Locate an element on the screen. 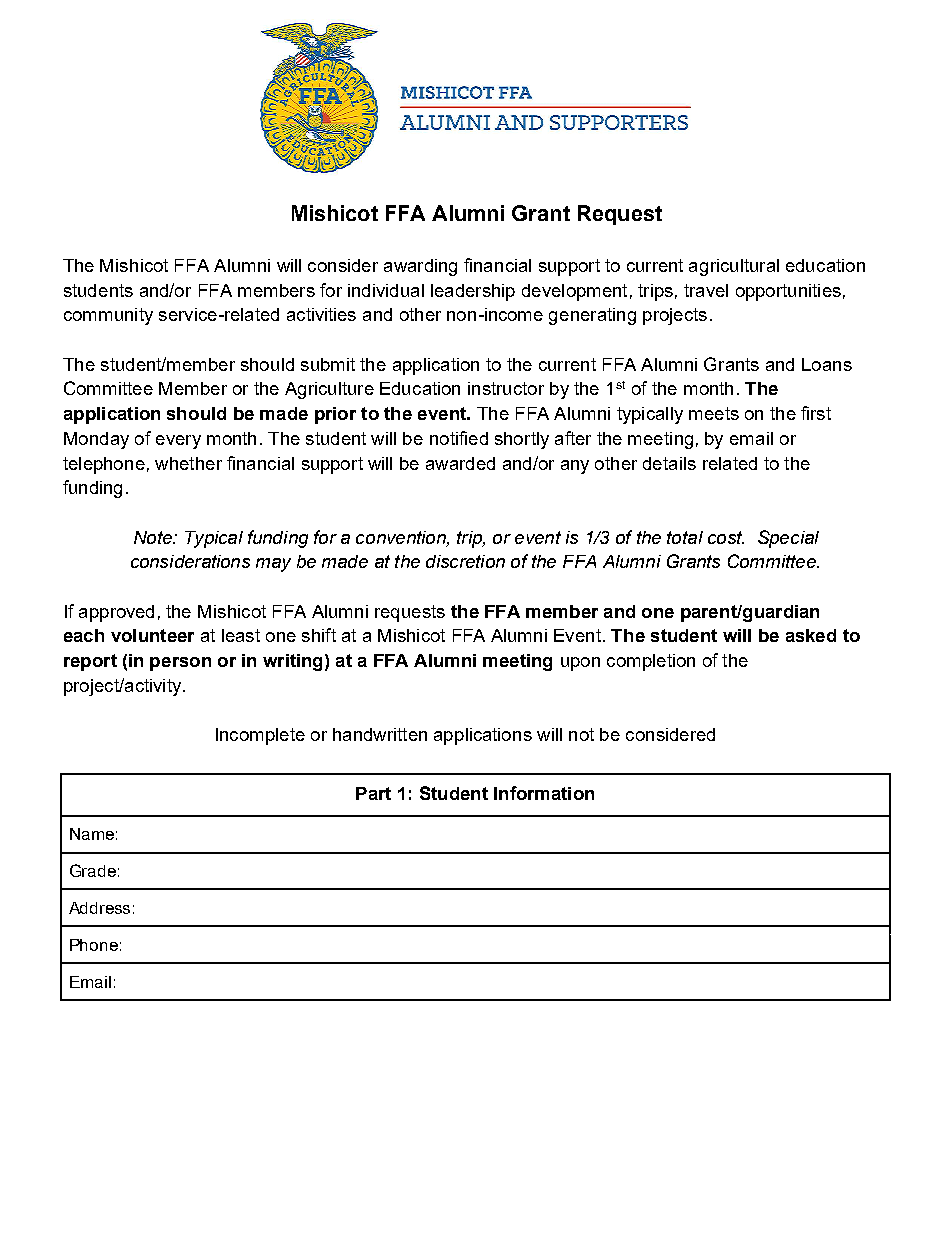 The height and width of the screenshot is (1233, 952). travel is located at coordinates (706, 290).
